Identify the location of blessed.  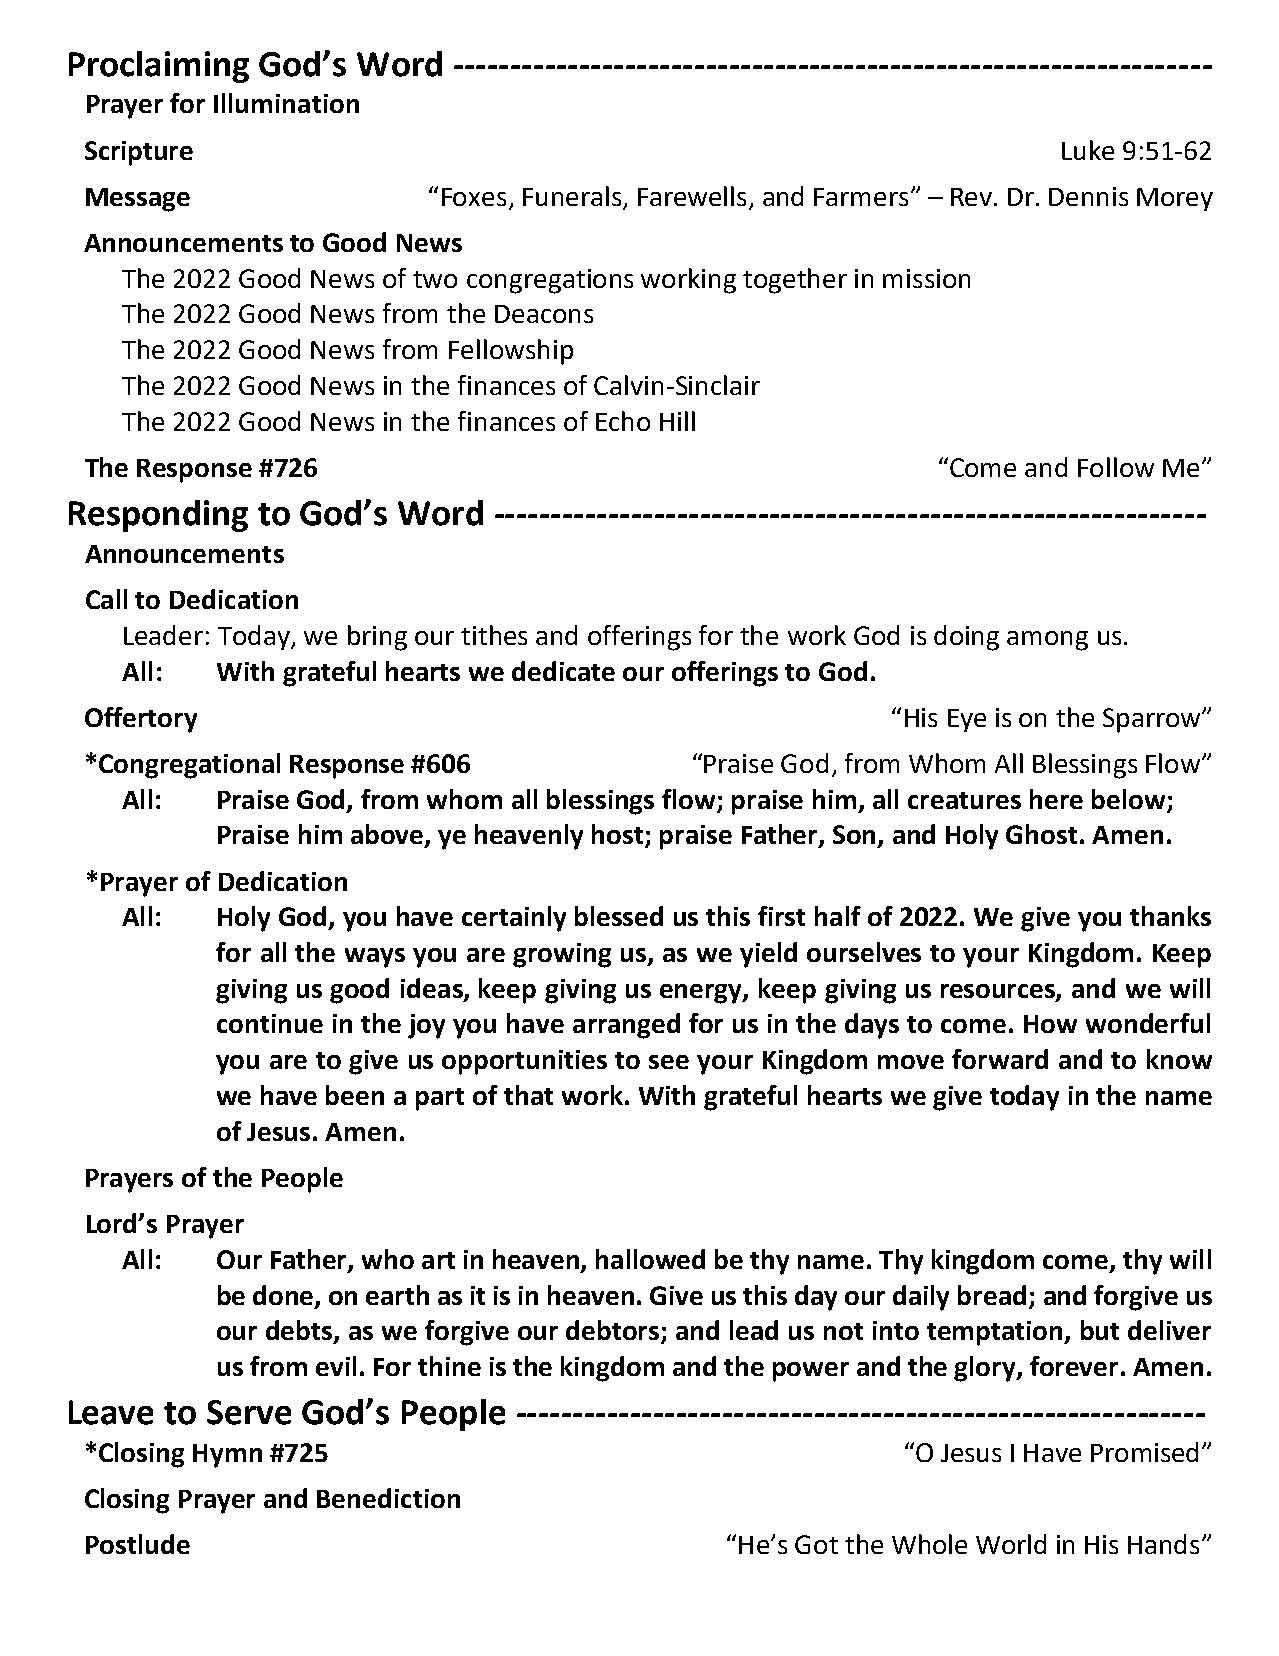
(619, 916).
